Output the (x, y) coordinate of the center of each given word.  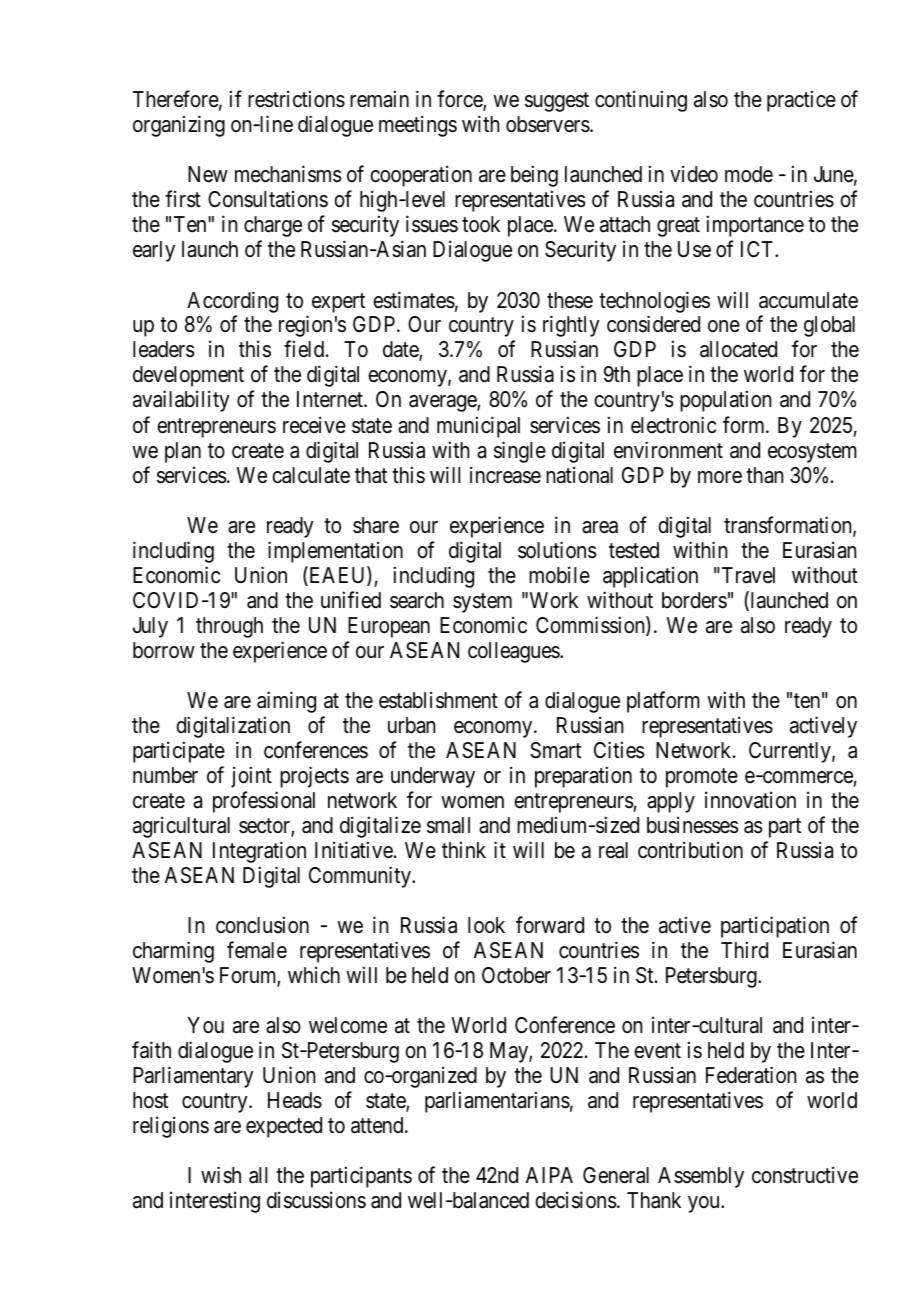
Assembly (701, 1177)
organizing (179, 126)
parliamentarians (497, 1102)
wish (221, 1175)
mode (749, 174)
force (460, 100)
